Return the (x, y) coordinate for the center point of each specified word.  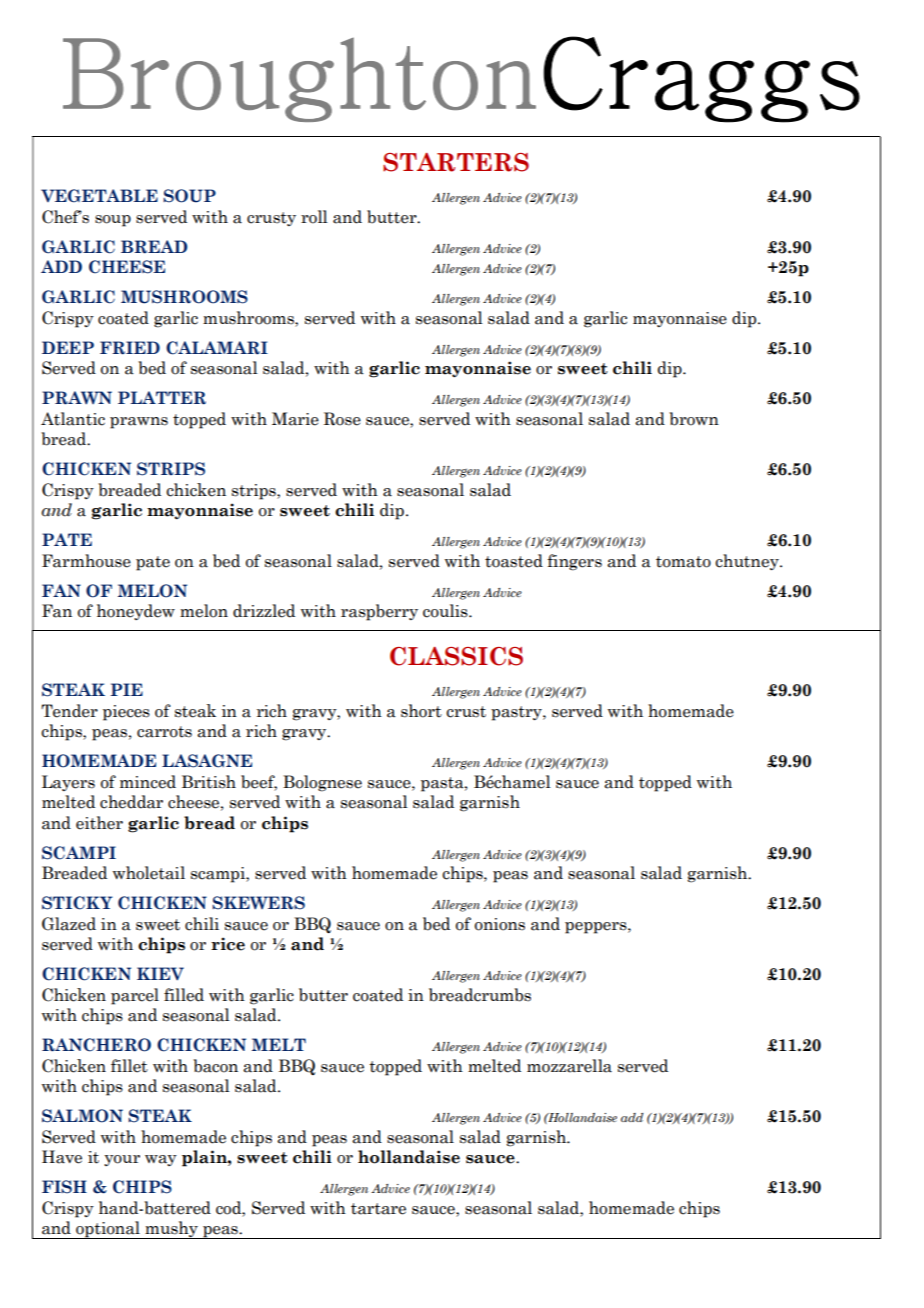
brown (694, 419)
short (421, 711)
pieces (126, 713)
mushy (171, 1230)
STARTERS (456, 162)
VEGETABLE (99, 196)
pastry (517, 713)
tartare (378, 1209)
